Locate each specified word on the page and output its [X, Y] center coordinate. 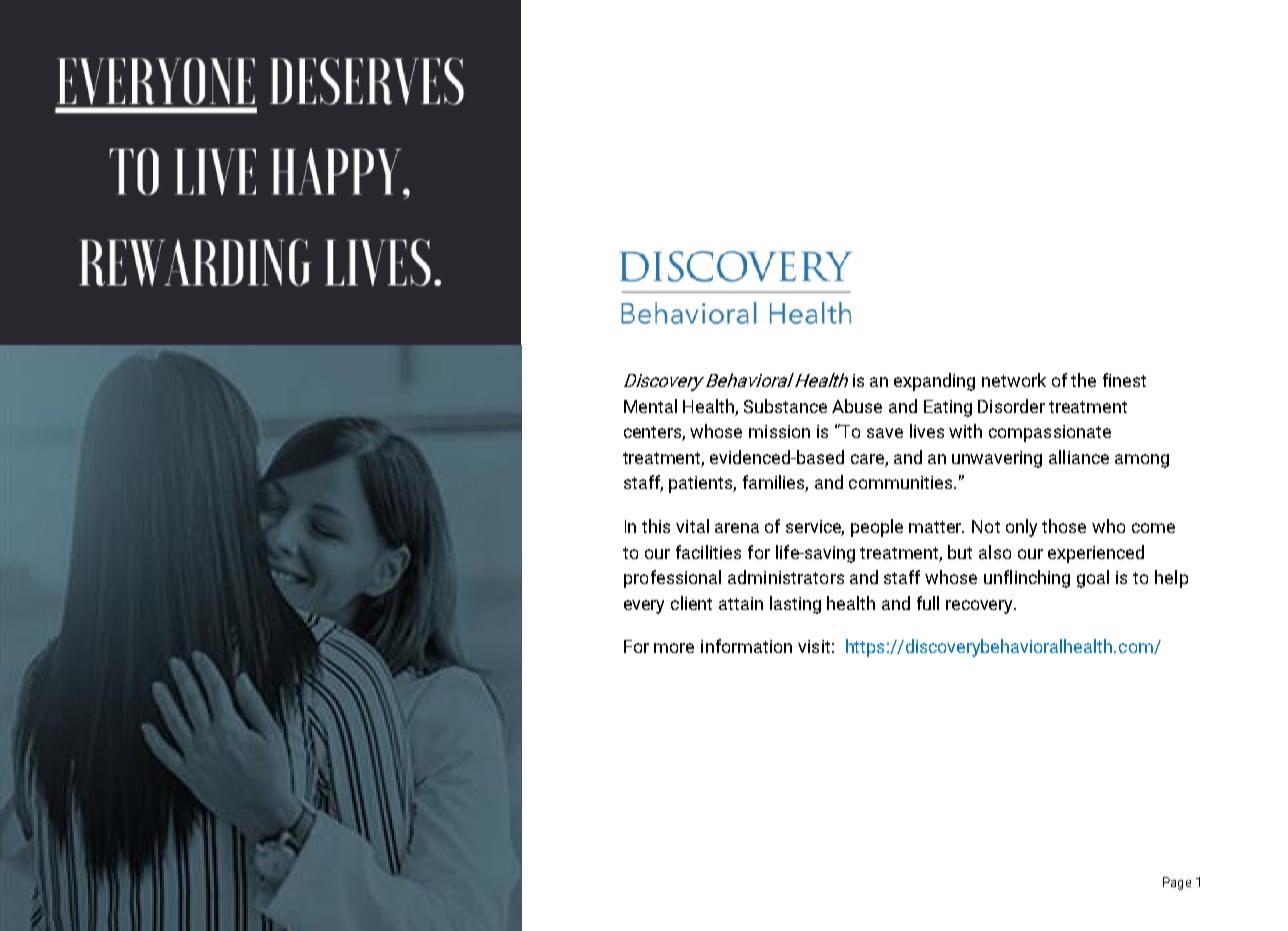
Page [1177, 883]
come [1153, 528]
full [928, 603]
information [746, 646]
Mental [650, 406]
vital [692, 526]
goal [1093, 579]
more [674, 648]
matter [936, 527]
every [644, 607]
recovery [981, 607]
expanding [934, 382]
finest [1124, 380]
